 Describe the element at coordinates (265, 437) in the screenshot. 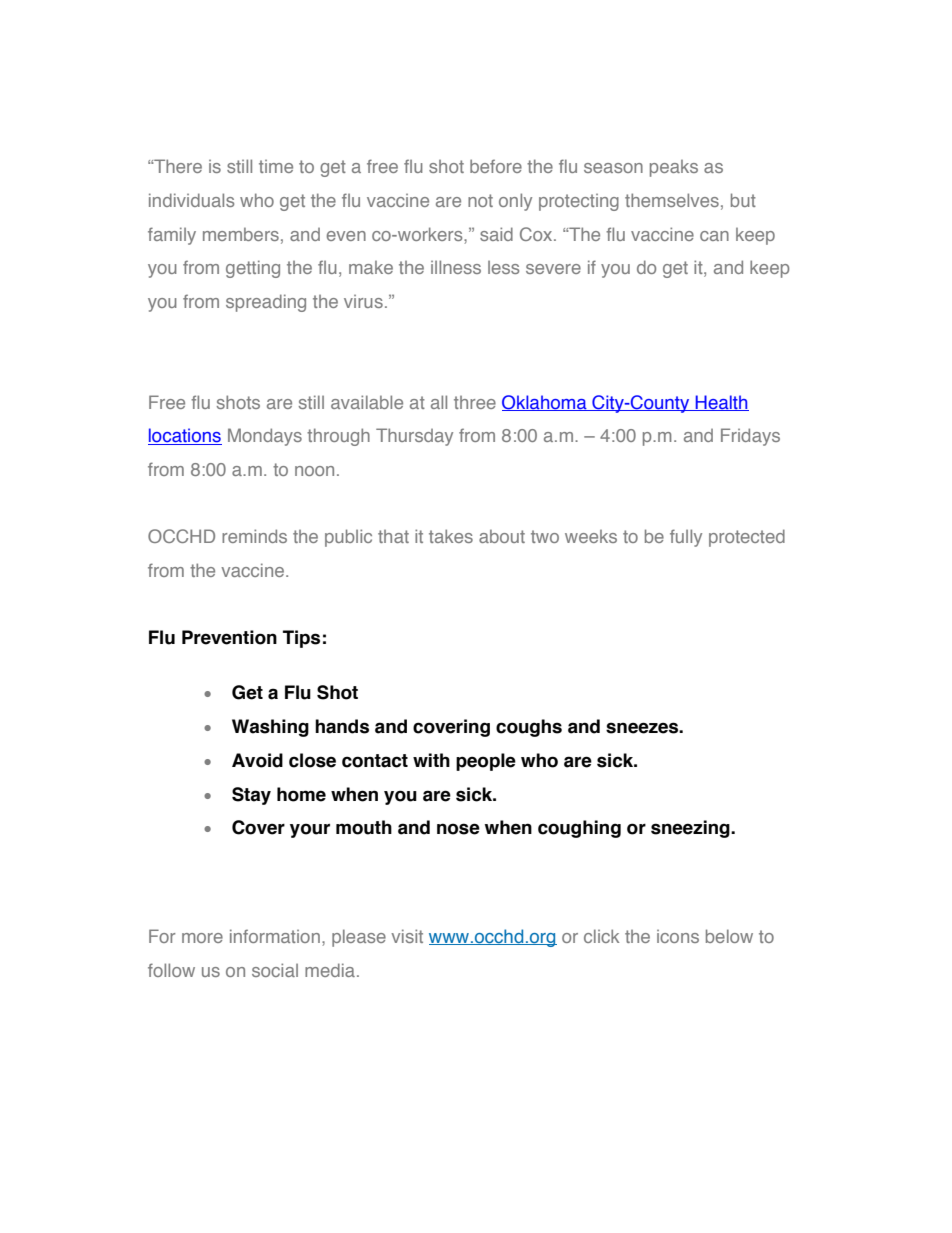

I see `Mondays` at that location.
